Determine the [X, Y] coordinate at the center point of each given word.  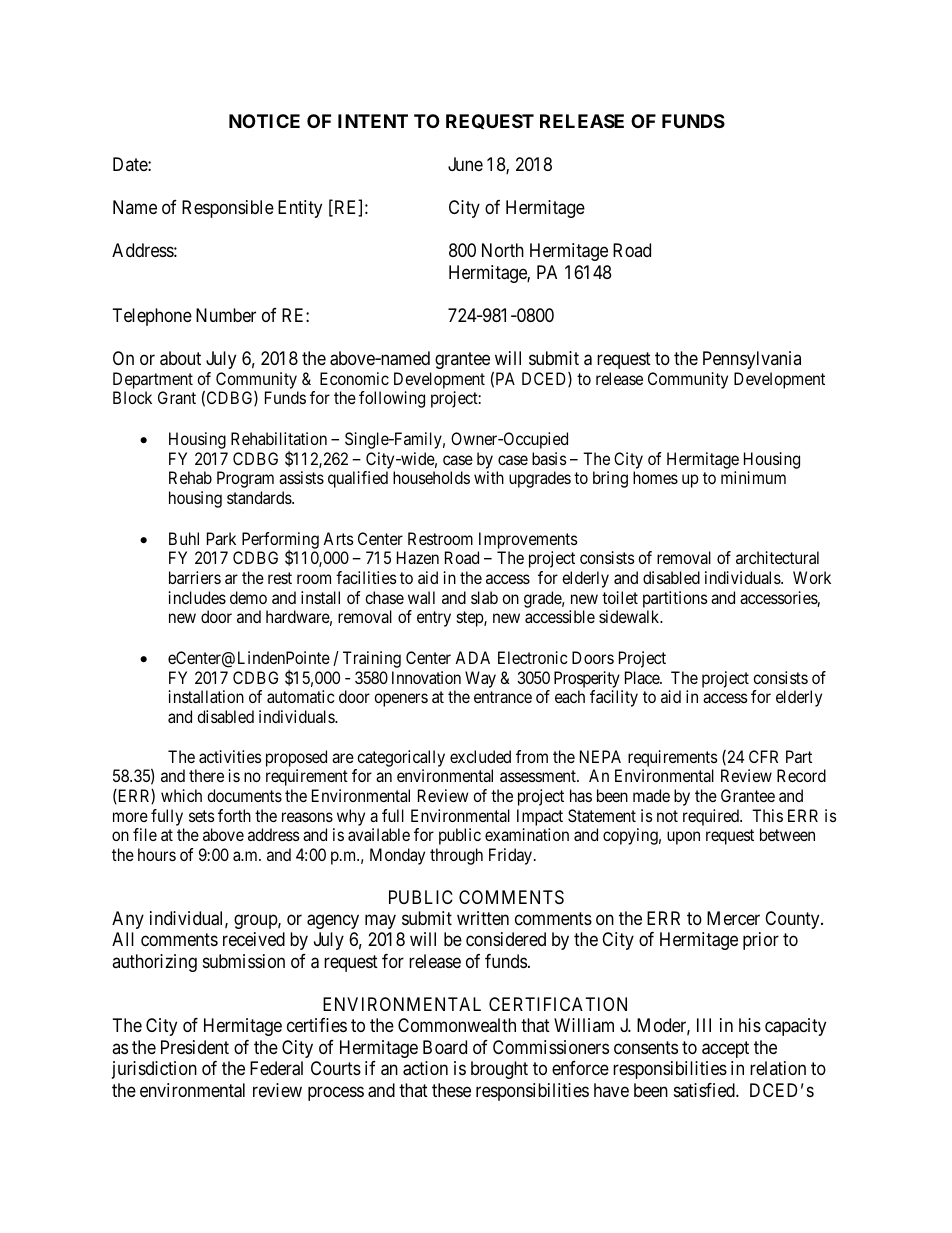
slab [484, 597]
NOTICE [264, 121]
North [503, 250]
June [465, 164]
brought [499, 1070]
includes [197, 597]
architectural [777, 557]
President [195, 1047]
